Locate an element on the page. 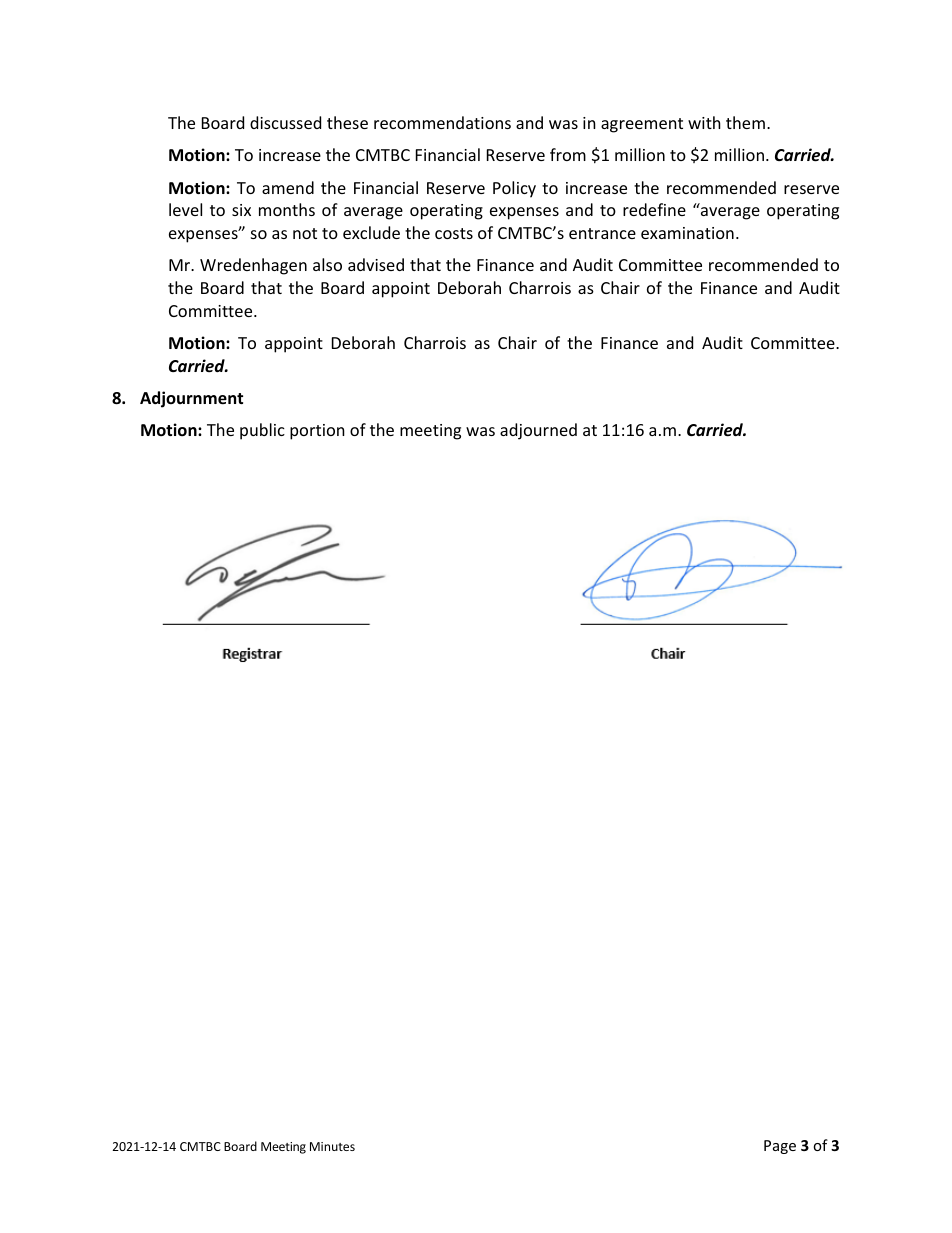 This page has width=952, height=1233. public is located at coordinates (262, 431).
